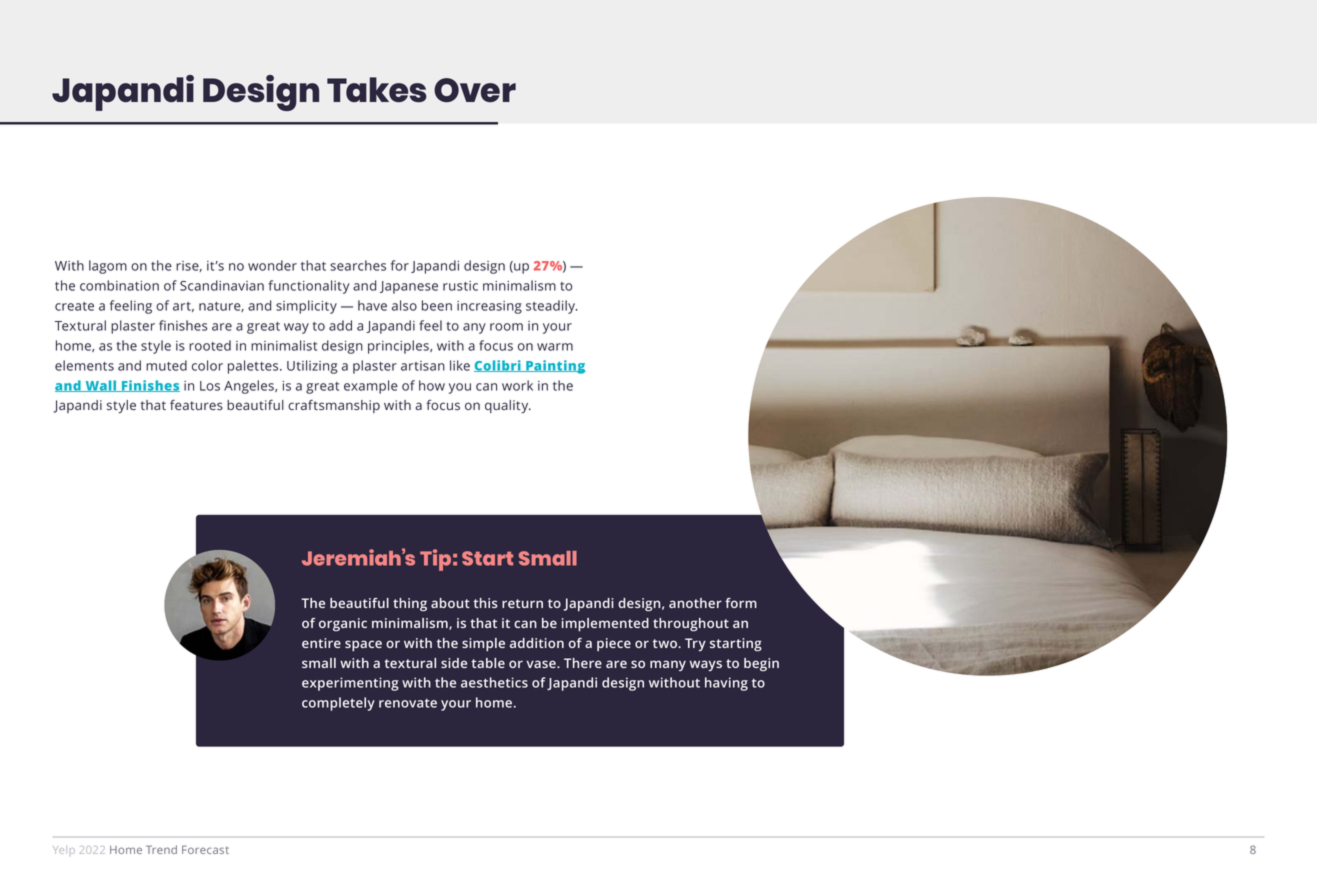 This image has width=1317, height=896. Describe the element at coordinates (334, 406) in the image. I see `craftsmanship` at that location.
